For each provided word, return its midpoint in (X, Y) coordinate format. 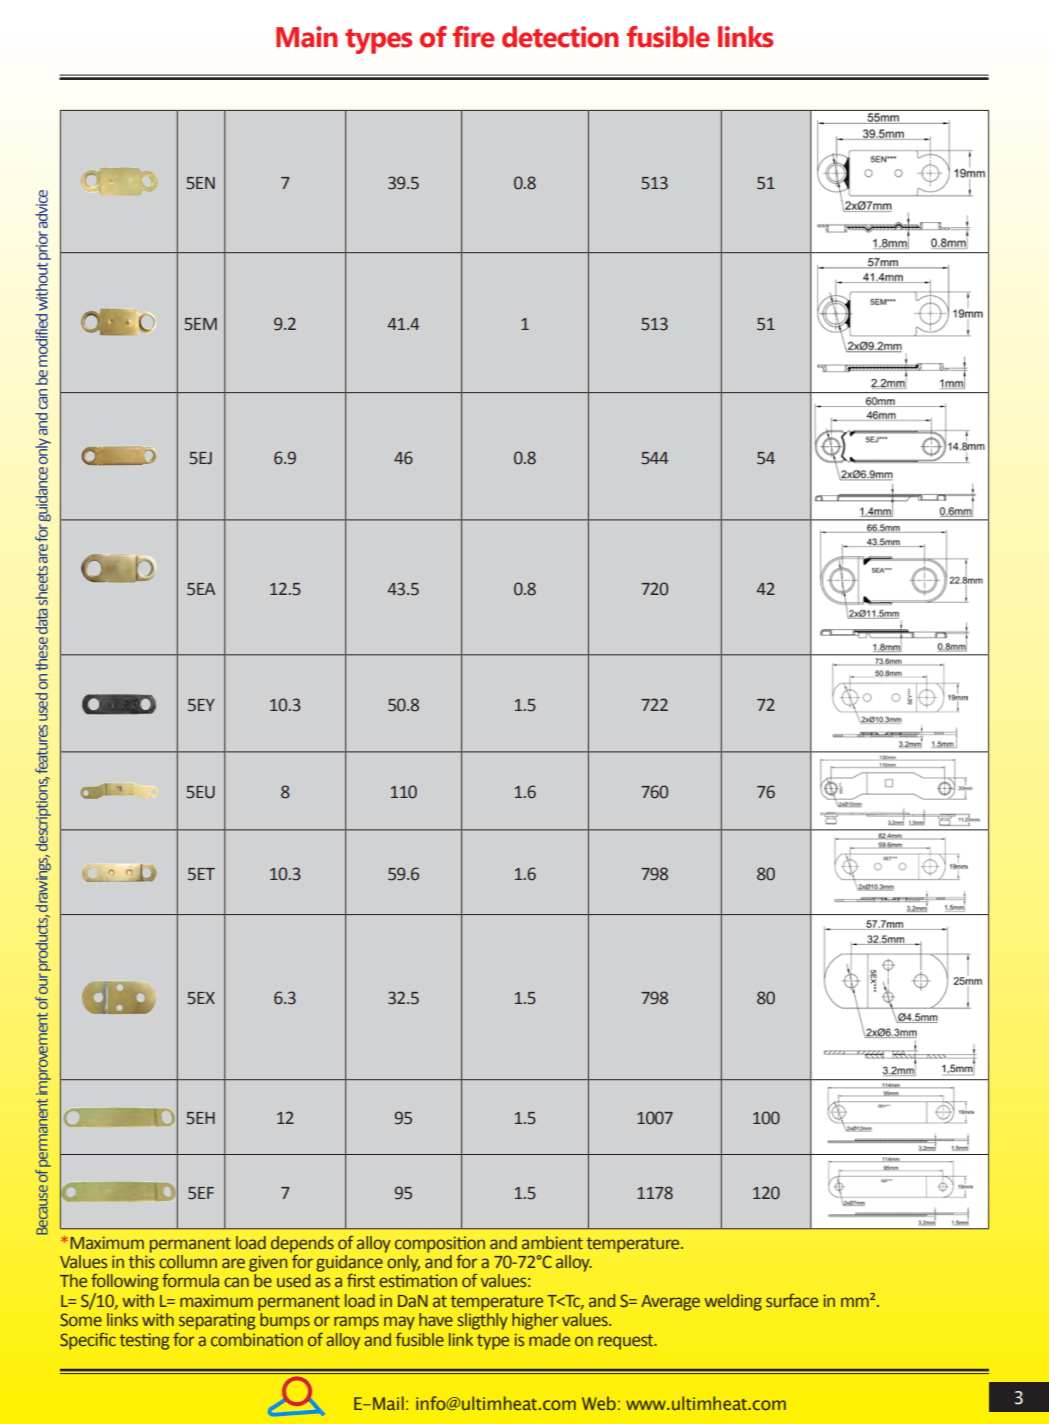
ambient (552, 1242)
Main (307, 37)
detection (560, 37)
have (436, 1319)
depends (302, 1245)
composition (440, 1245)
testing (145, 1341)
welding (733, 1302)
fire (474, 37)
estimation (418, 1280)
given (268, 1263)
